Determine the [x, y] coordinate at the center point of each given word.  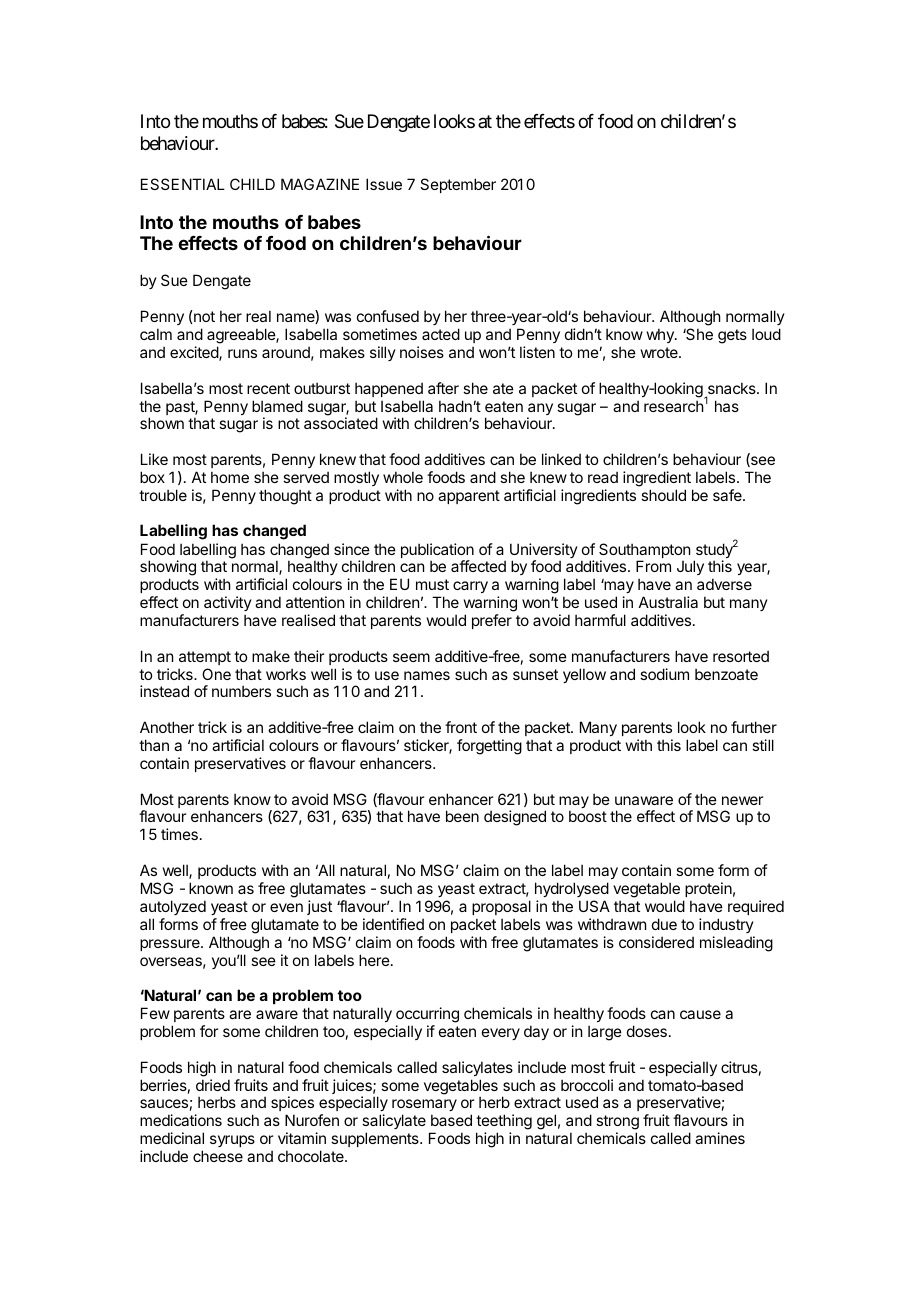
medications [181, 1120]
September [458, 185]
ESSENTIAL [183, 184]
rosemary [424, 1107]
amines [720, 1138]
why [661, 335]
